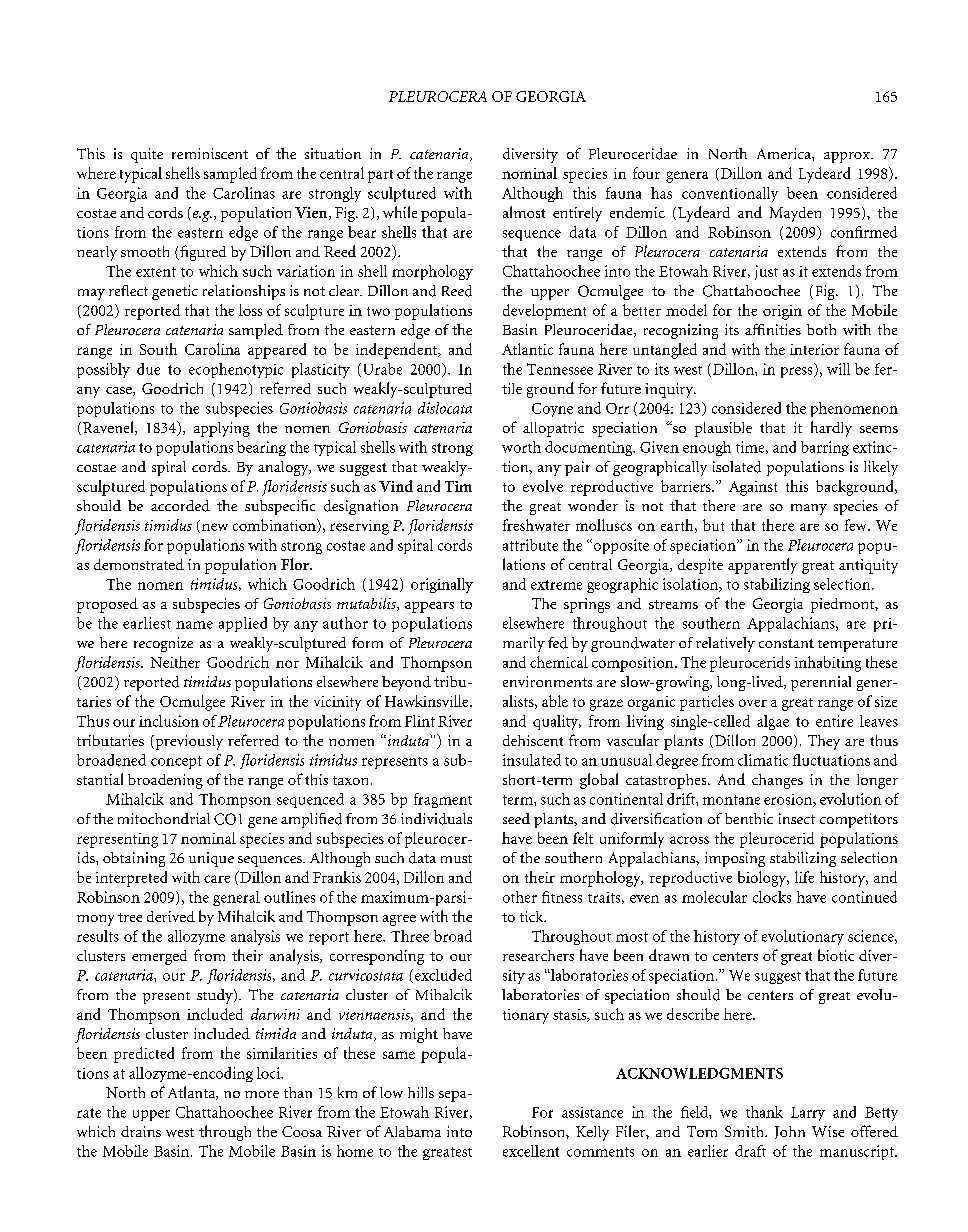  What do you see at coordinates (141, 1131) in the page?
I see `drains` at bounding box center [141, 1131].
